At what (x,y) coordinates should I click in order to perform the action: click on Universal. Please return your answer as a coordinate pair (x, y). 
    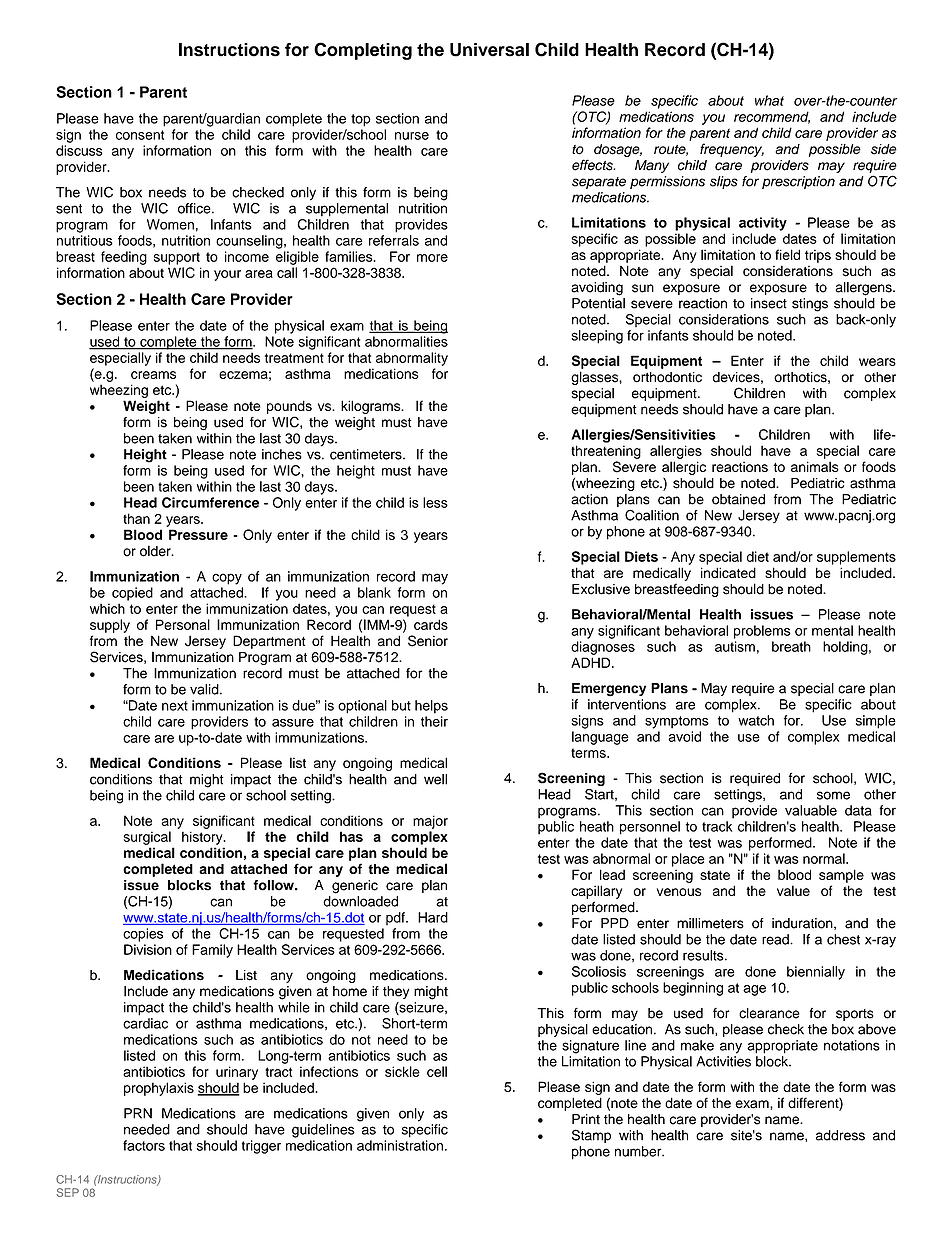
    Looking at the image, I should click on (489, 50).
